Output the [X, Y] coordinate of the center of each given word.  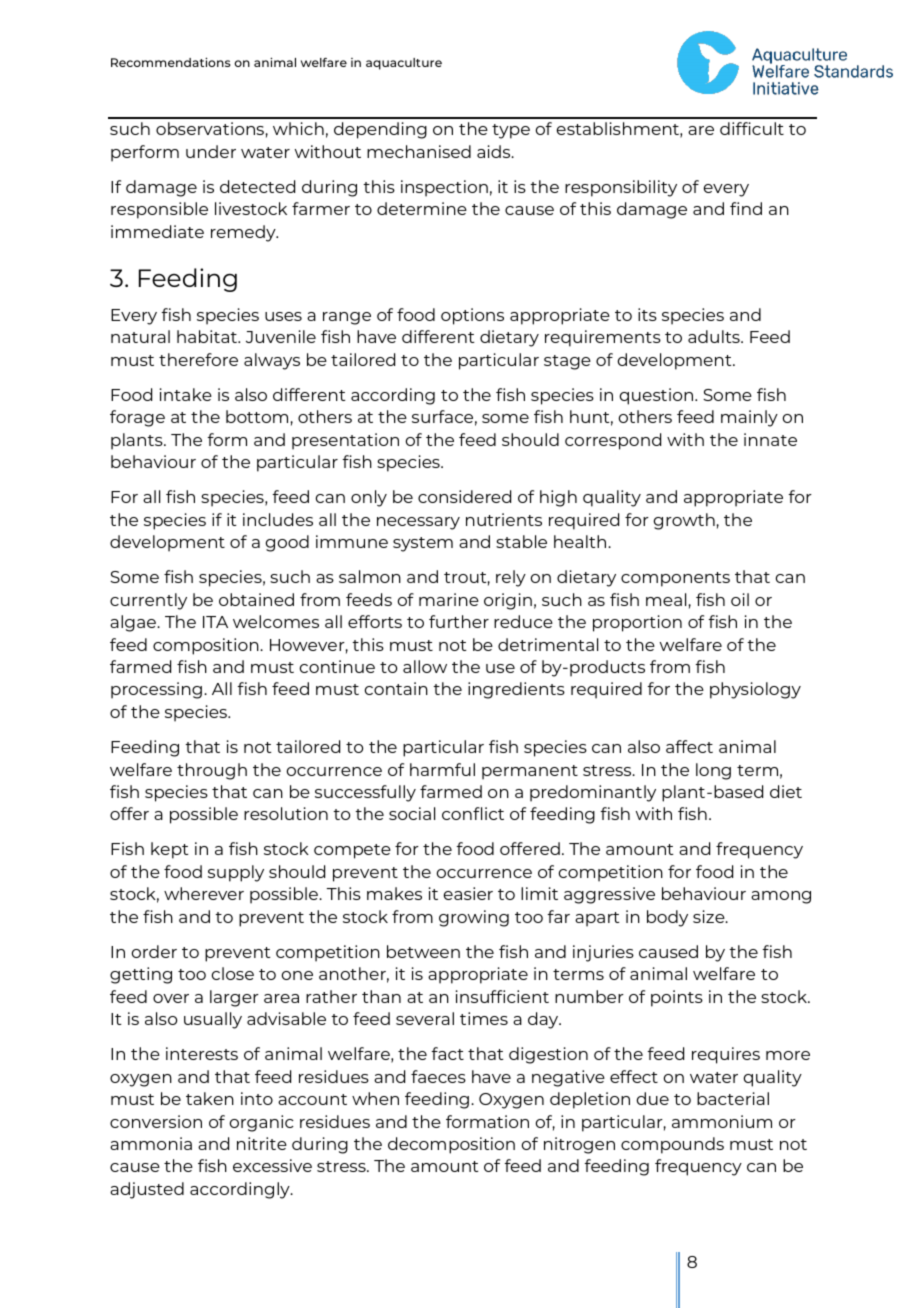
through [212, 771]
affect [689, 746]
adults [715, 336]
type [511, 131]
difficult [752, 128]
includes [278, 519]
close [233, 973]
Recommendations [171, 62]
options [472, 316]
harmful [442, 769]
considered [464, 496]
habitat [208, 336]
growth [684, 521]
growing [474, 918]
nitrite [262, 1143]
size [710, 916]
